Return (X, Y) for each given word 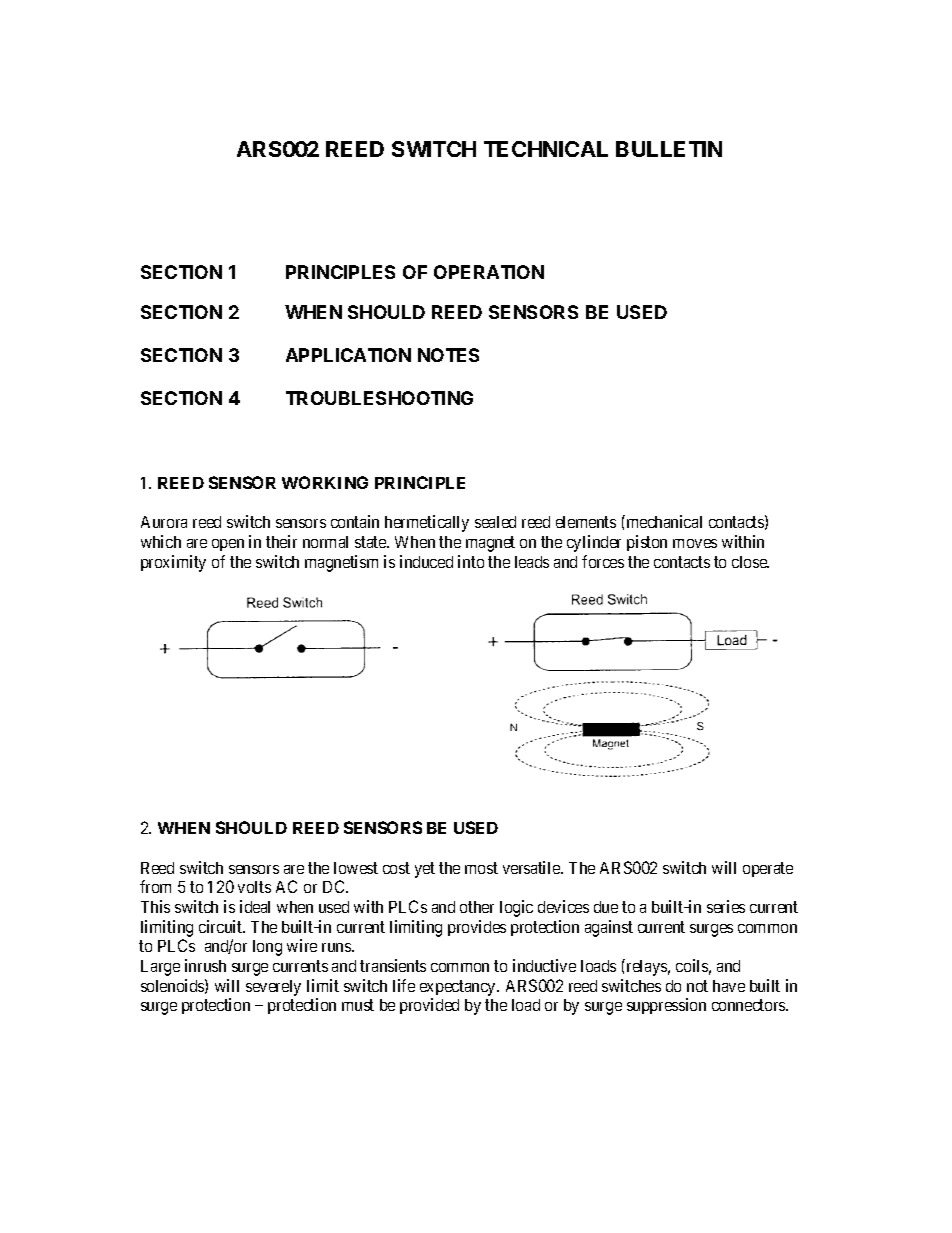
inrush (205, 965)
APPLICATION (348, 355)
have (729, 986)
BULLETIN (669, 149)
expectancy (459, 988)
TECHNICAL (546, 149)
